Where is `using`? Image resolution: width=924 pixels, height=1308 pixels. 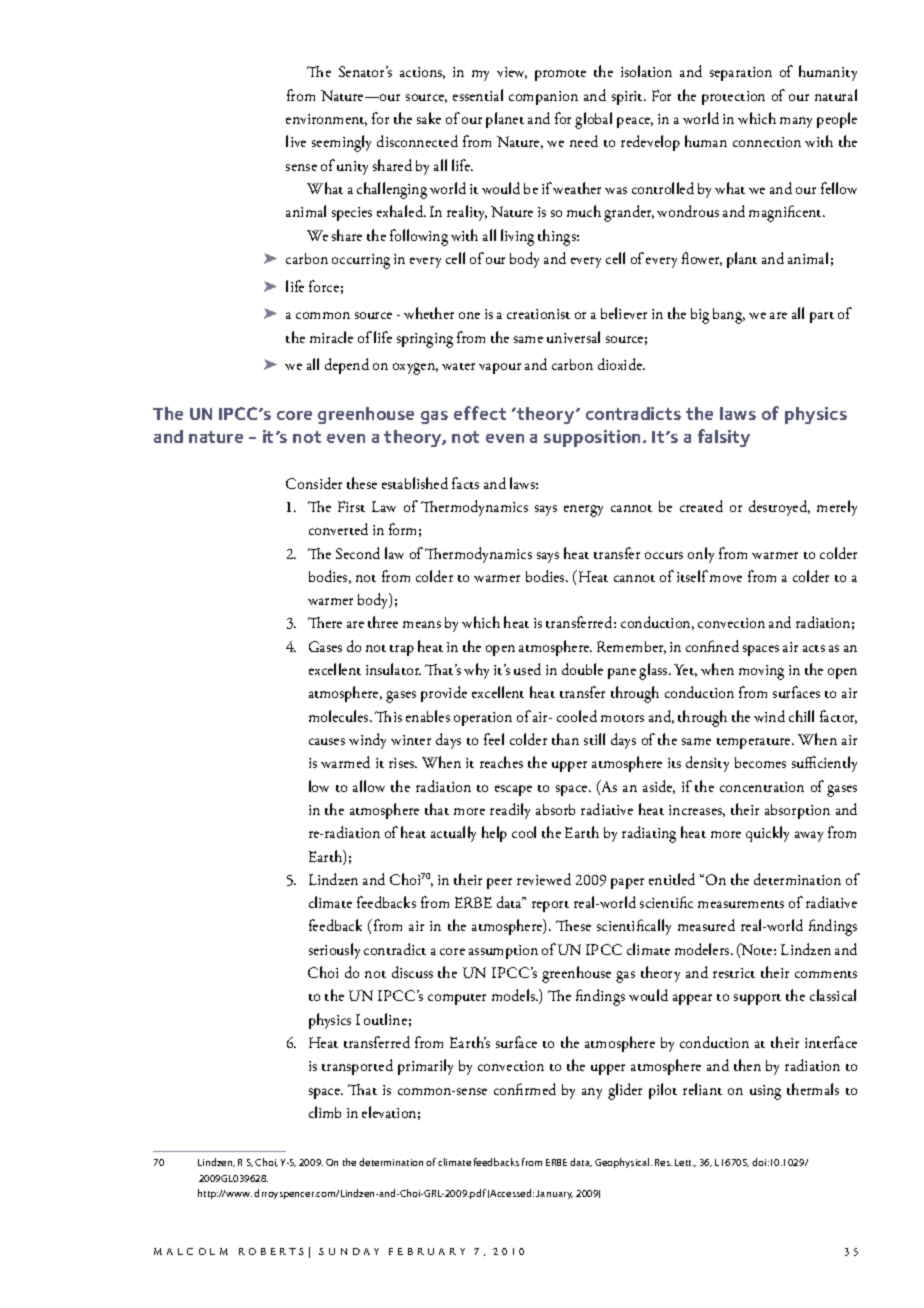
using is located at coordinates (765, 1092).
